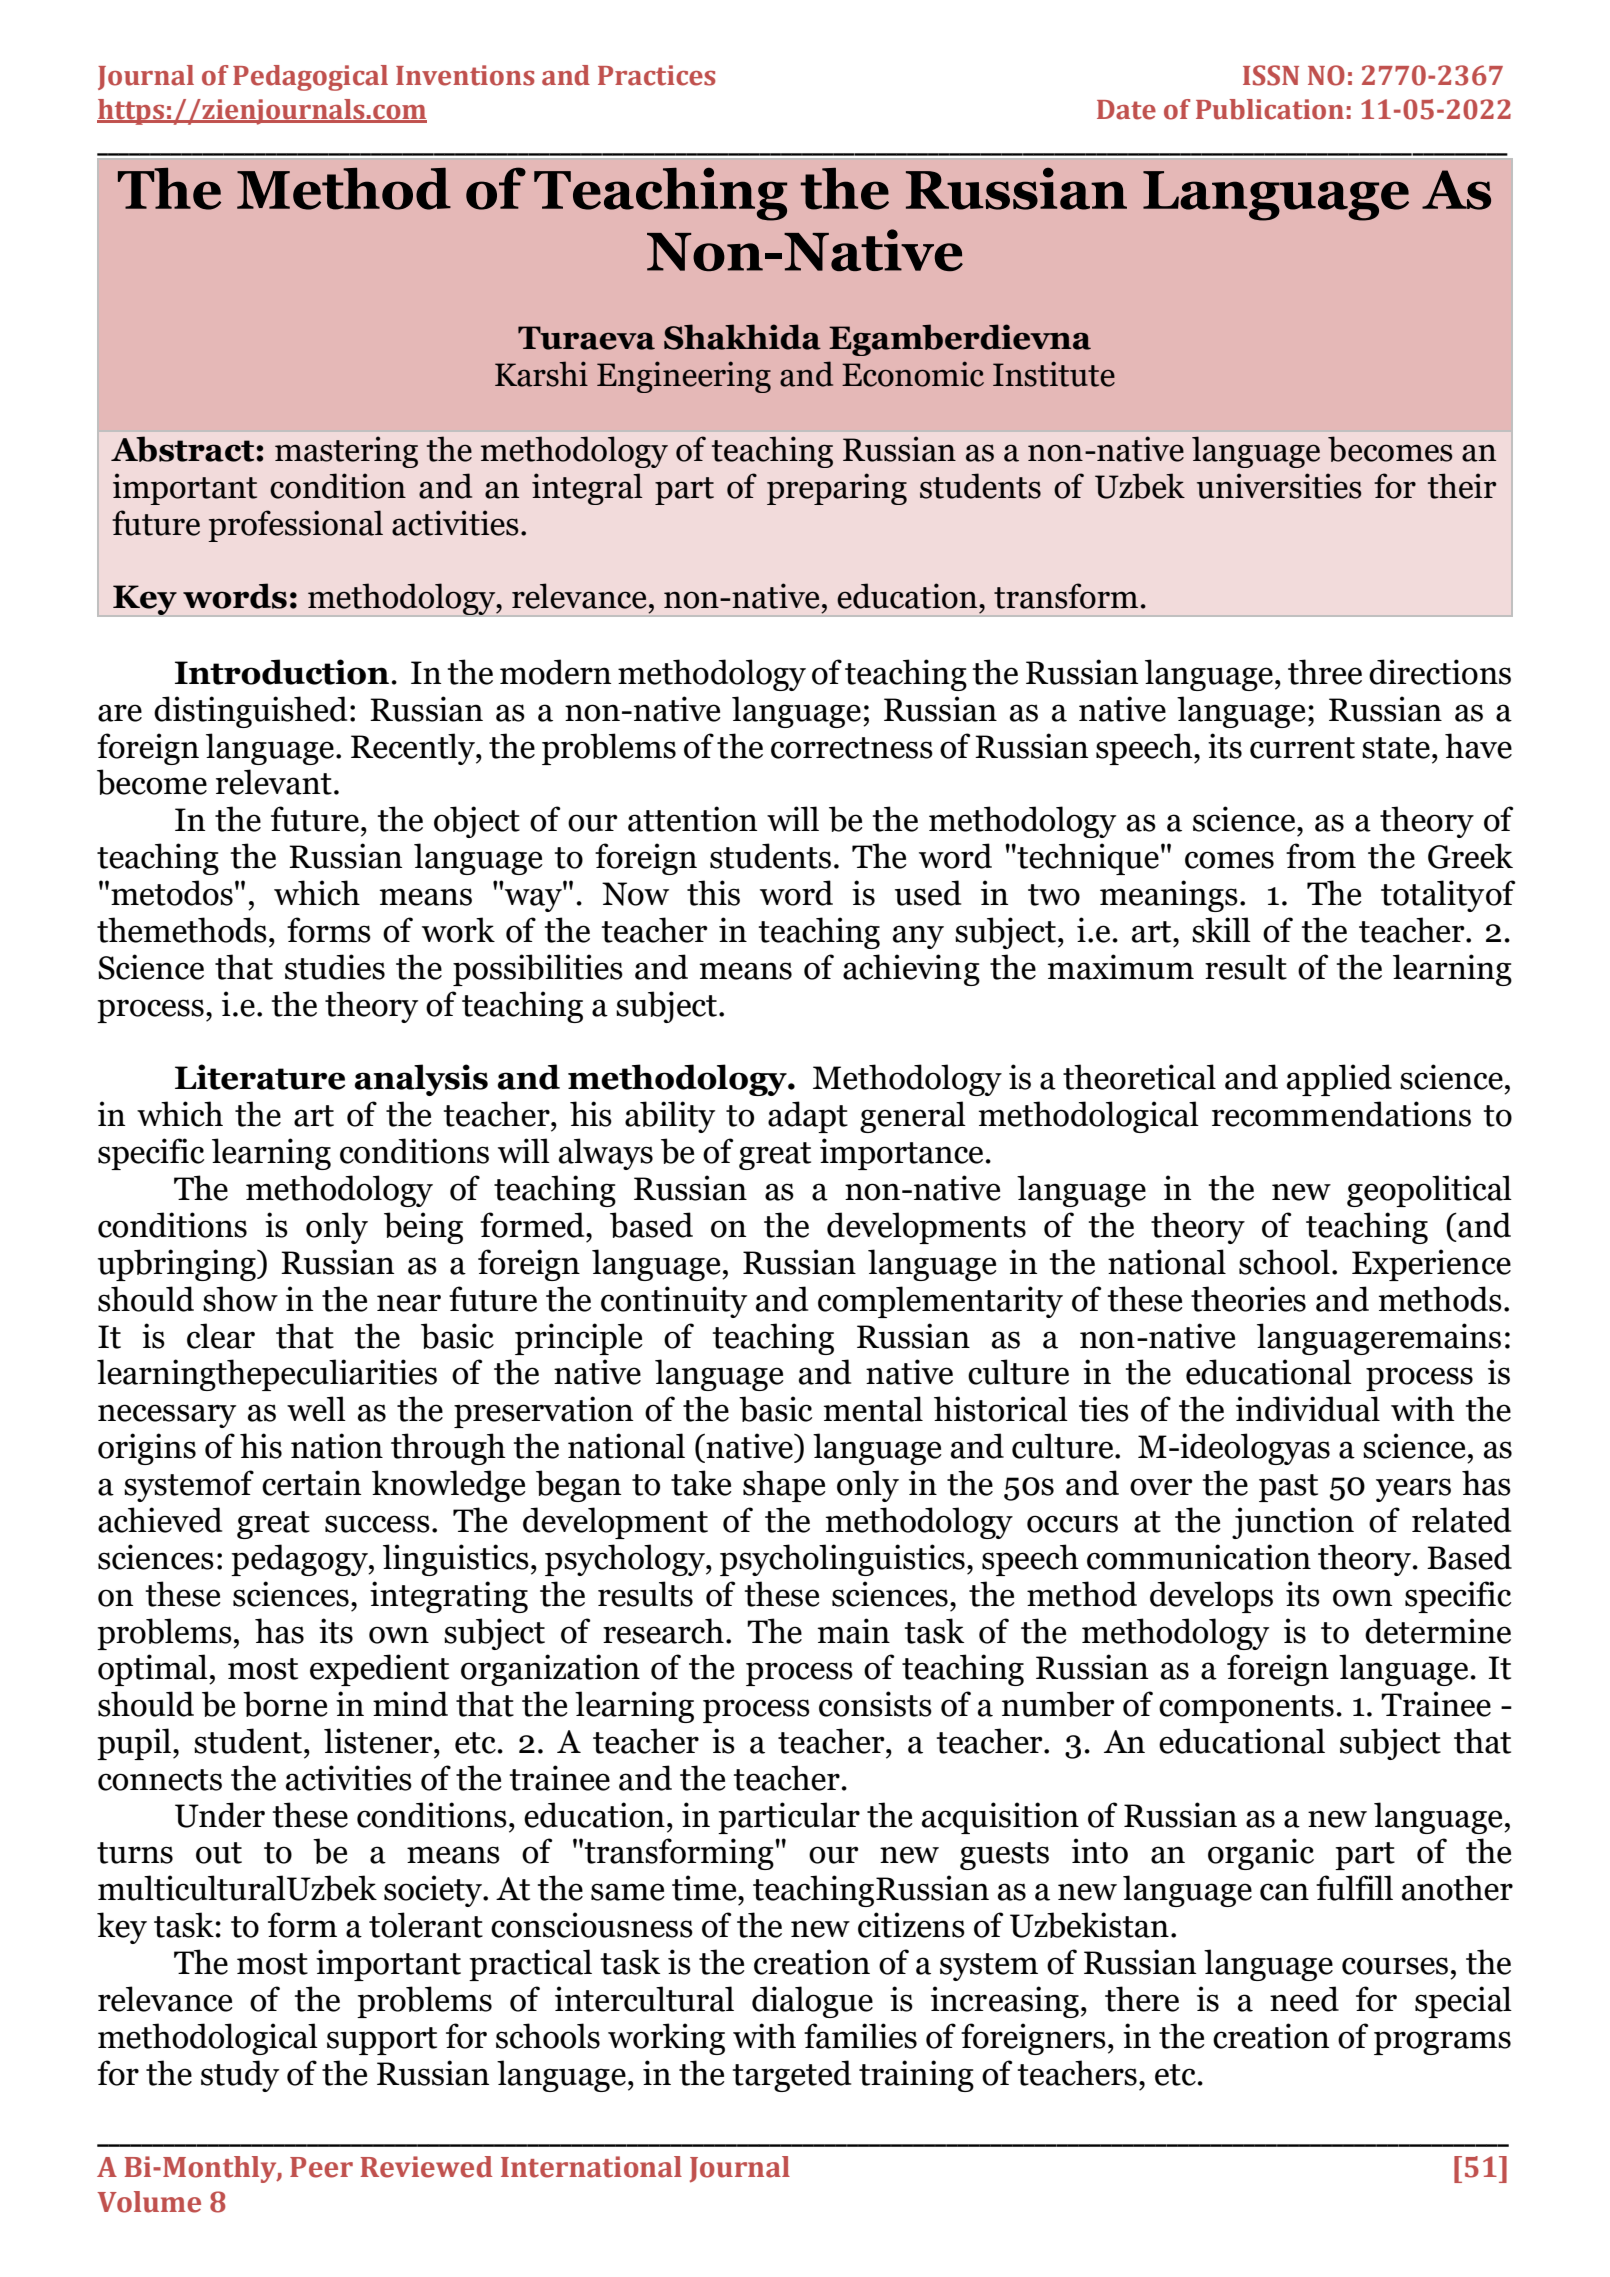 This screenshot has height=2277, width=1610. Describe the element at coordinates (656, 75) in the screenshot. I see `Practices` at that location.
